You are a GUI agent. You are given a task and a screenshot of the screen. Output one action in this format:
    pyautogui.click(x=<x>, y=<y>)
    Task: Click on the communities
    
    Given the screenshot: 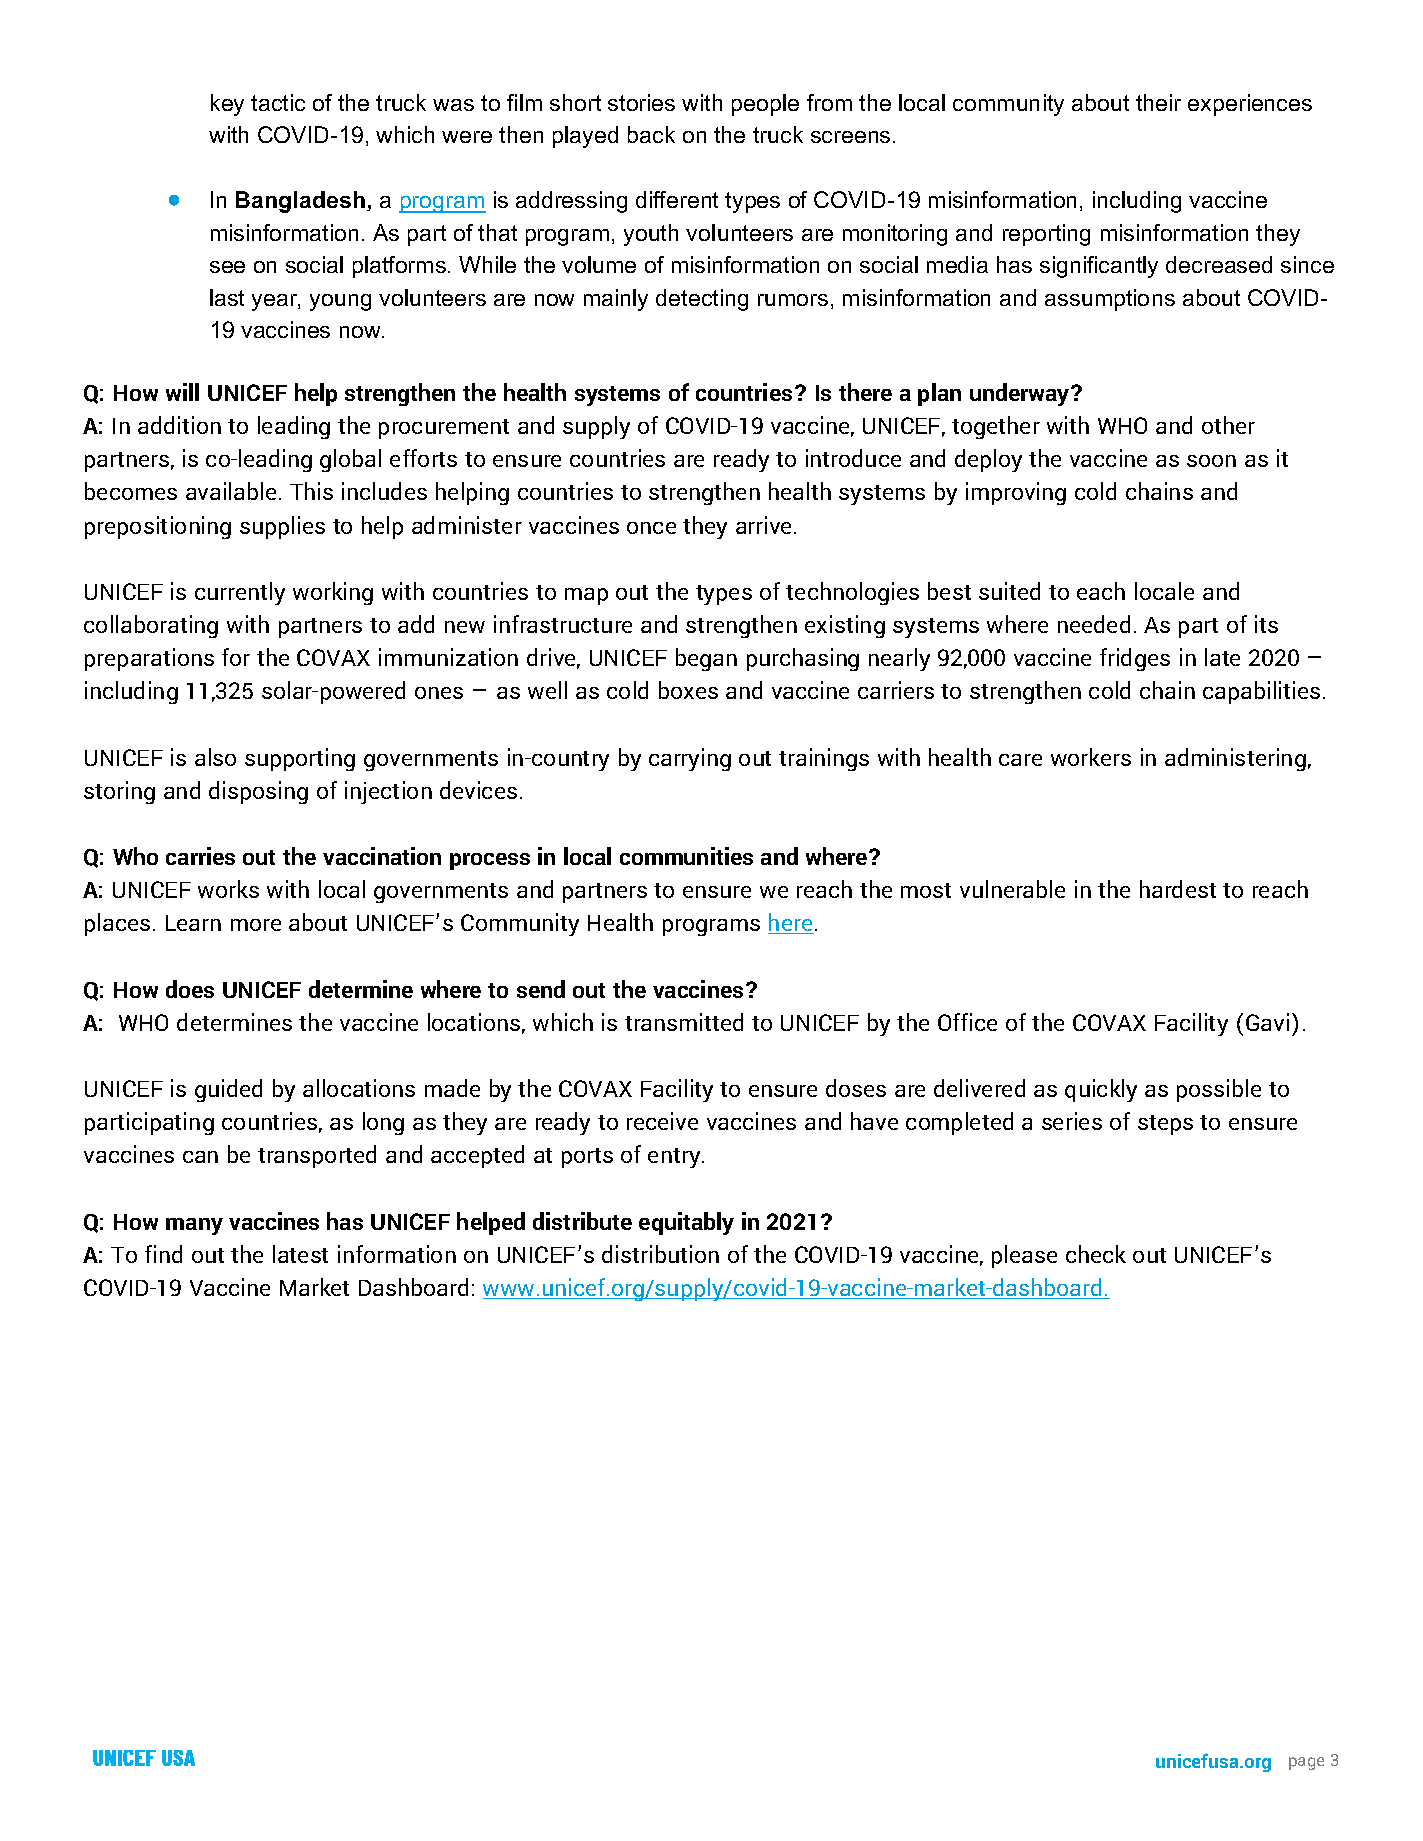 What is the action you would take?
    pyautogui.click(x=686, y=856)
